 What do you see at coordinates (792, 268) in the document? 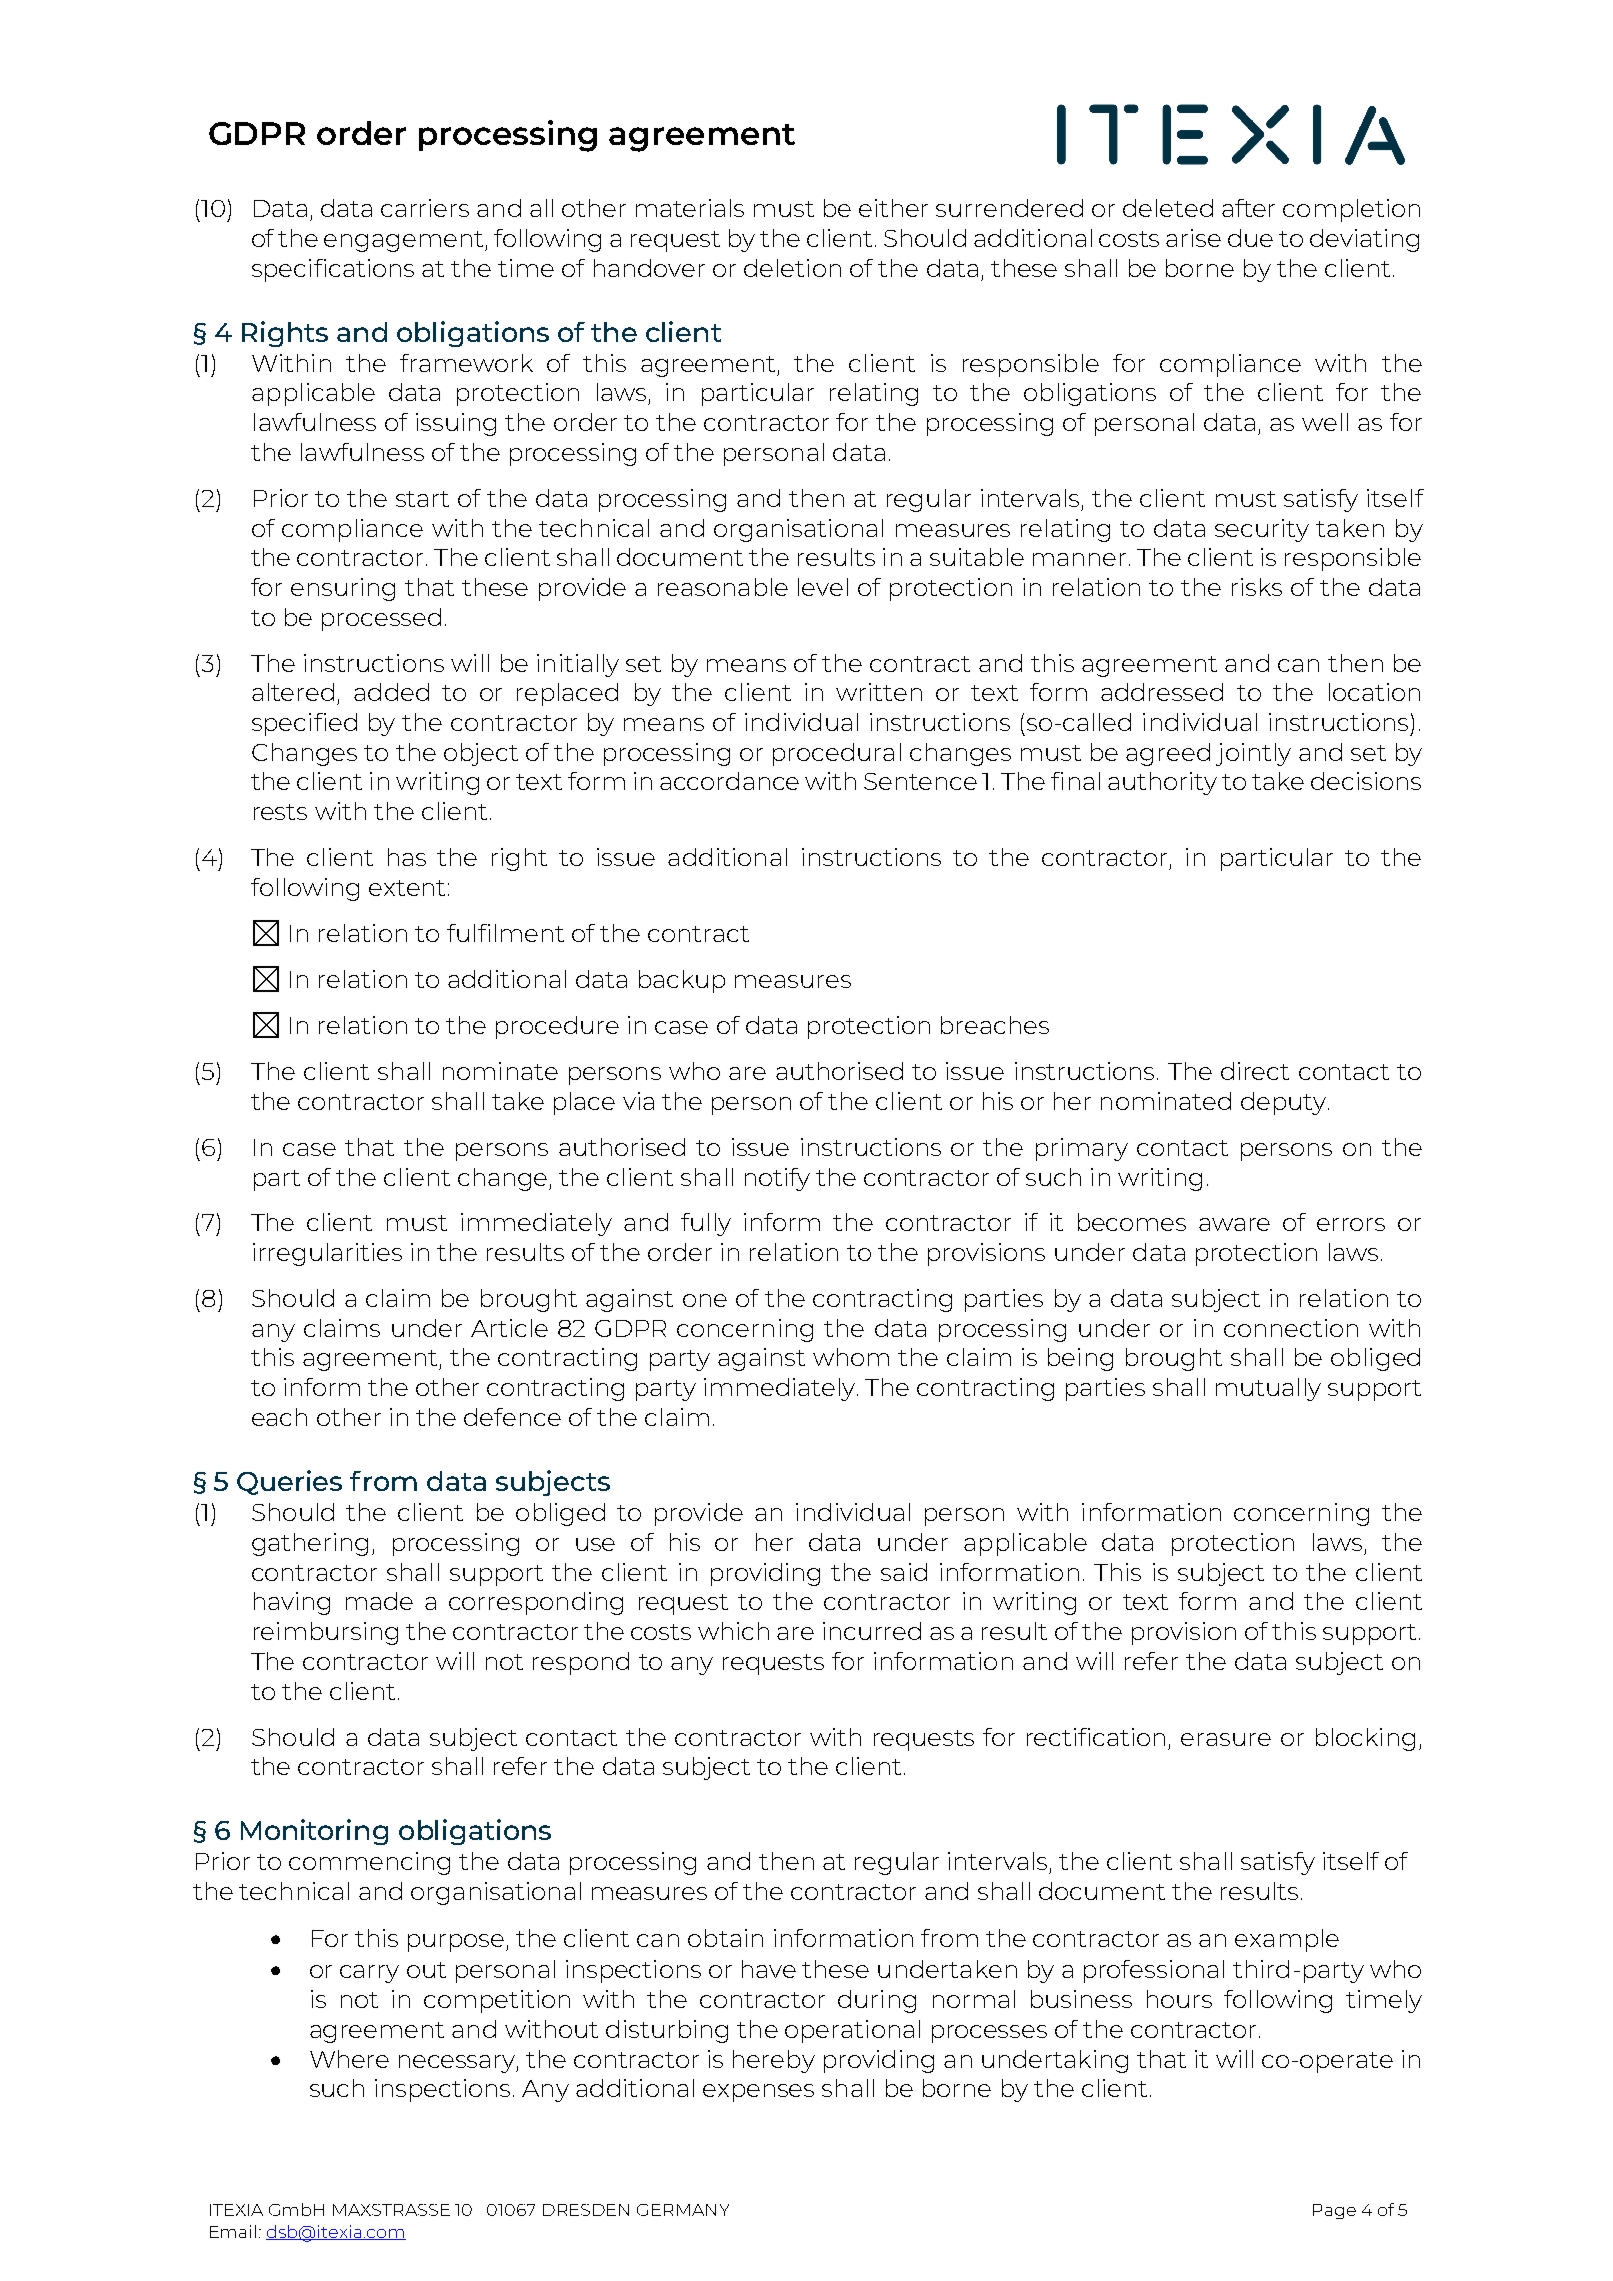
I see `deletion` at bounding box center [792, 268].
